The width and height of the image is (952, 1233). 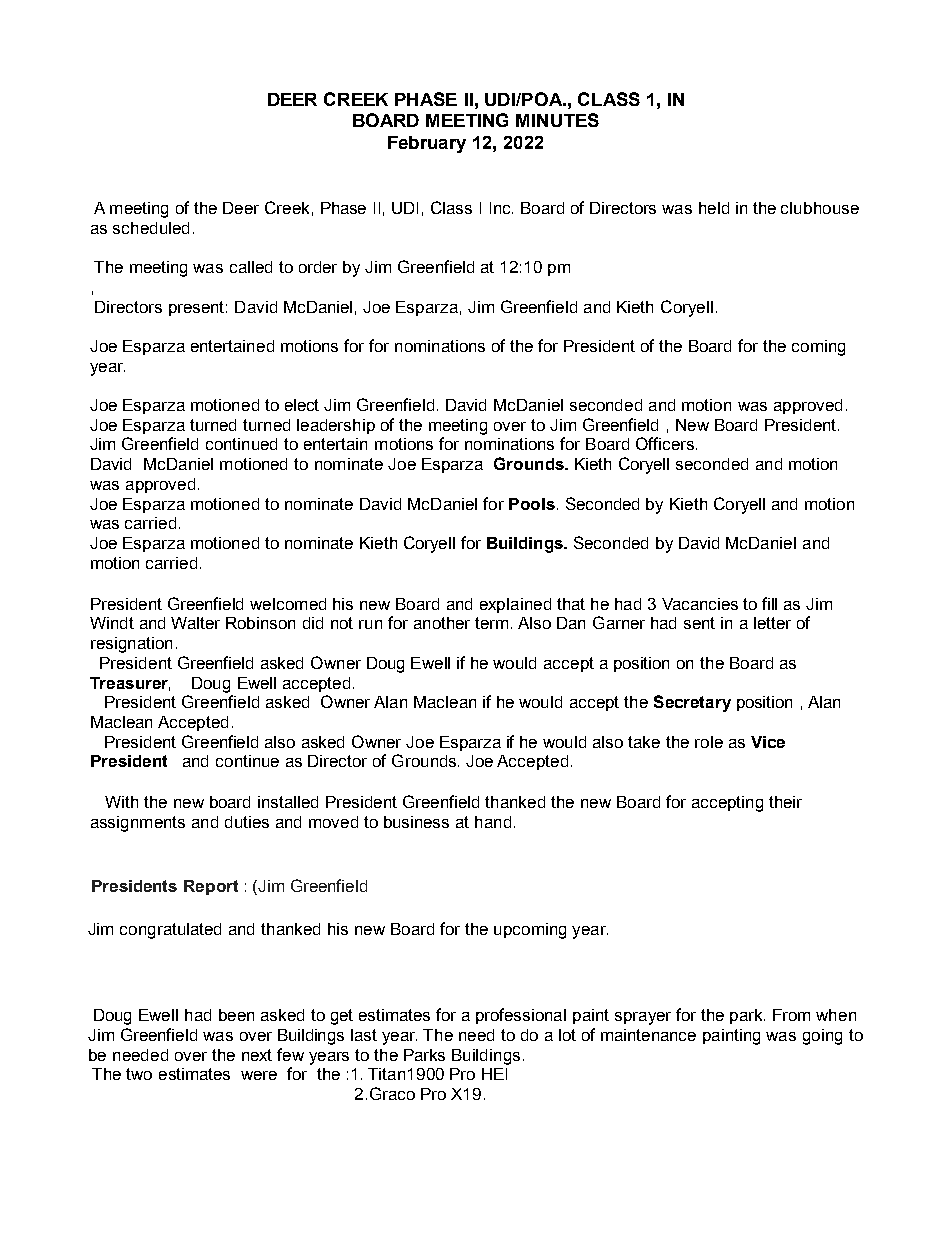 What do you see at coordinates (785, 802) in the image?
I see `their` at bounding box center [785, 802].
